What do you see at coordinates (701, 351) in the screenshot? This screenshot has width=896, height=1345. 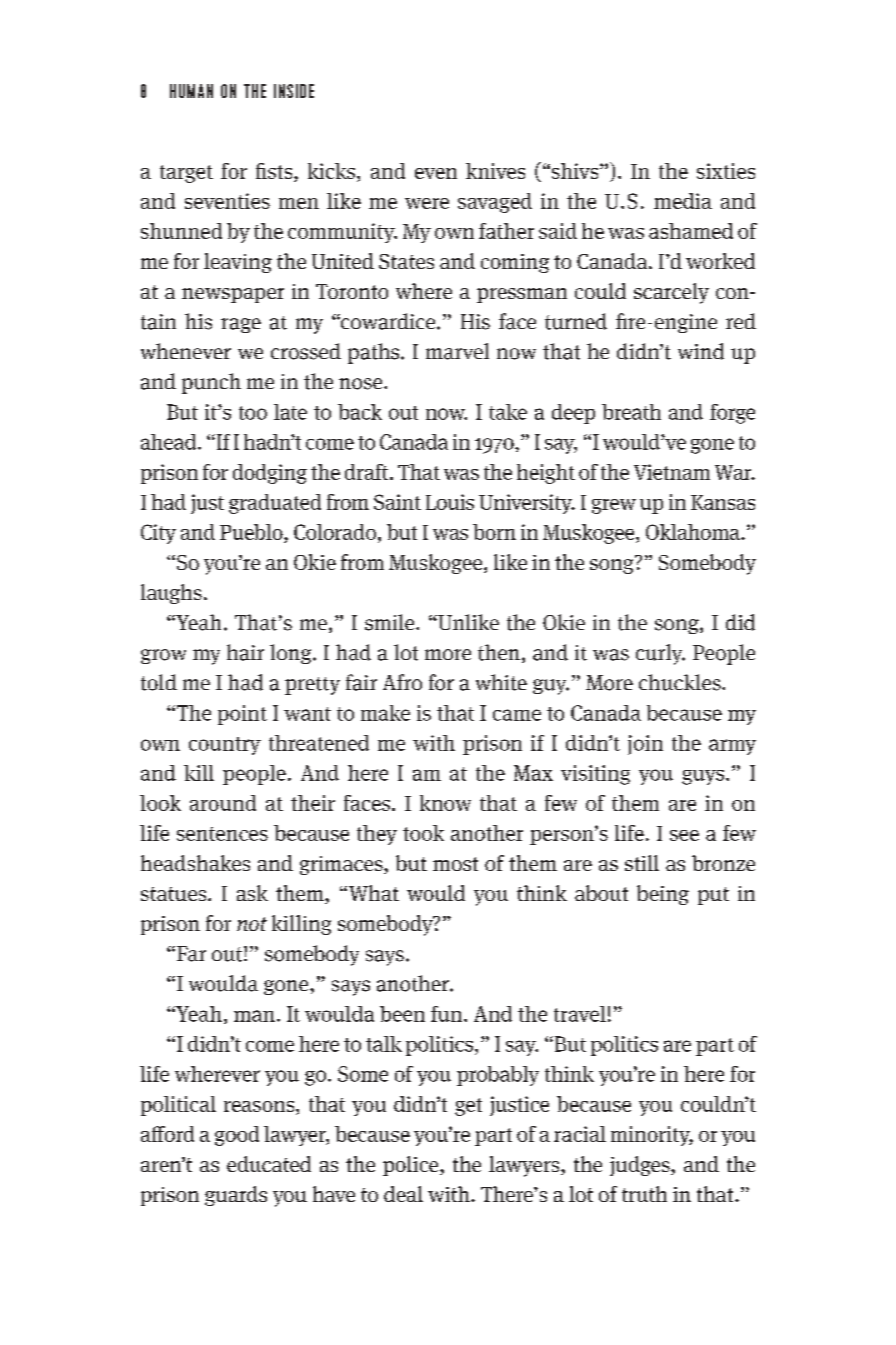 I see `wind` at bounding box center [701, 351].
